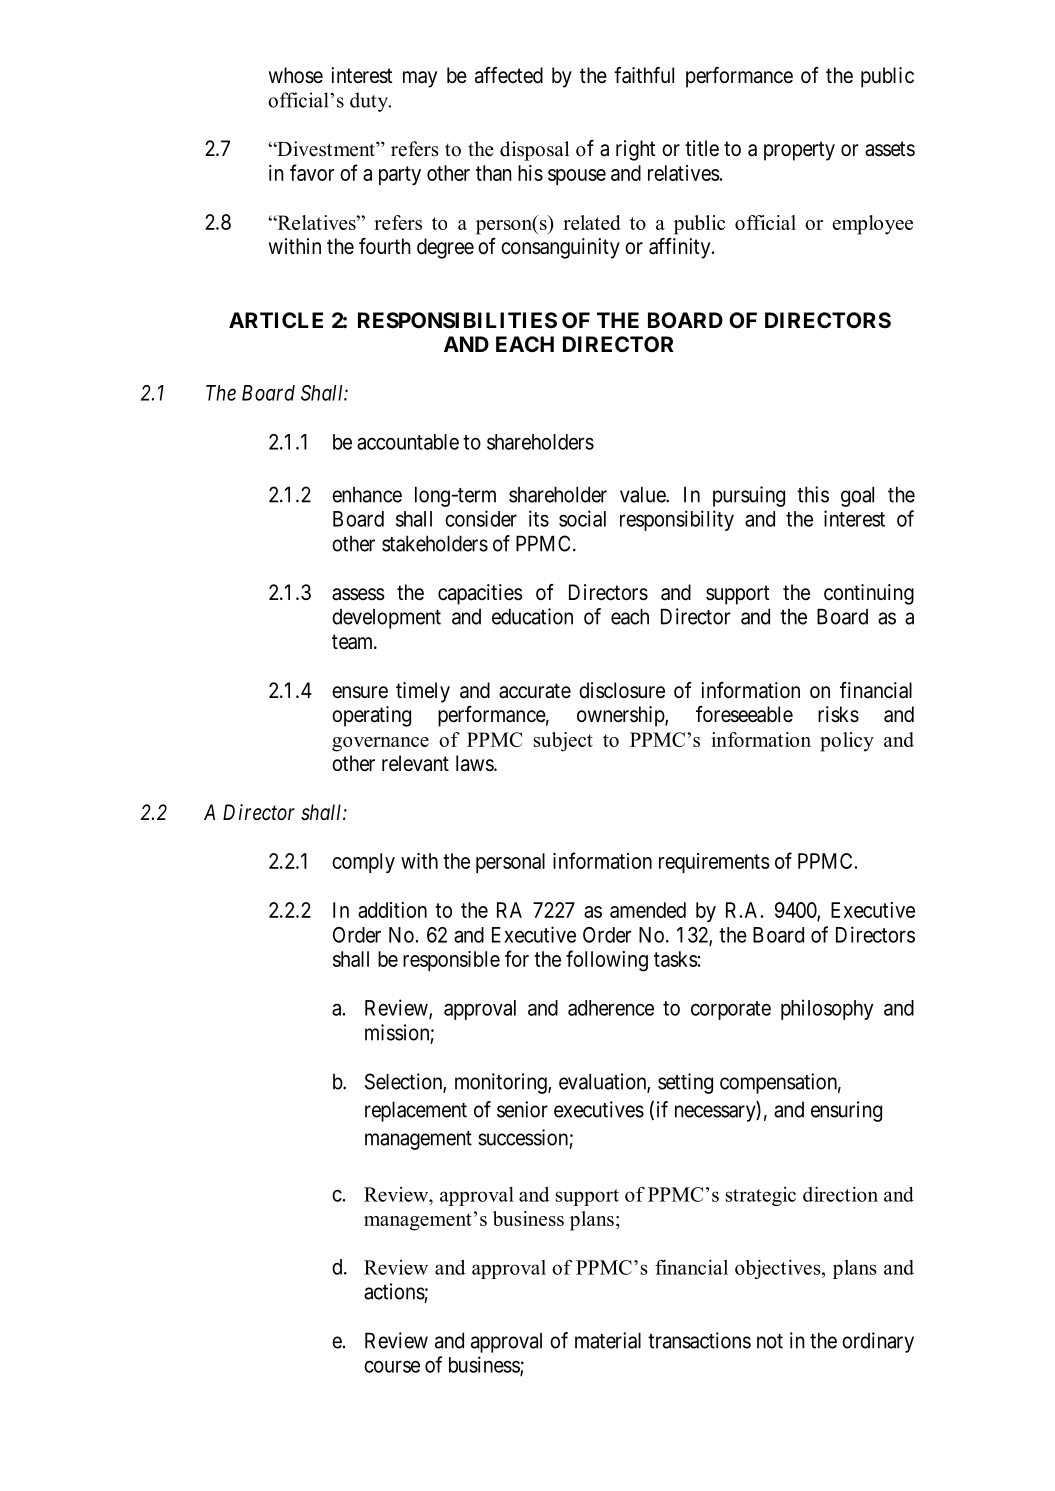 The width and height of the document is (1055, 1491). What do you see at coordinates (799, 151) in the document?
I see `property` at bounding box center [799, 151].
